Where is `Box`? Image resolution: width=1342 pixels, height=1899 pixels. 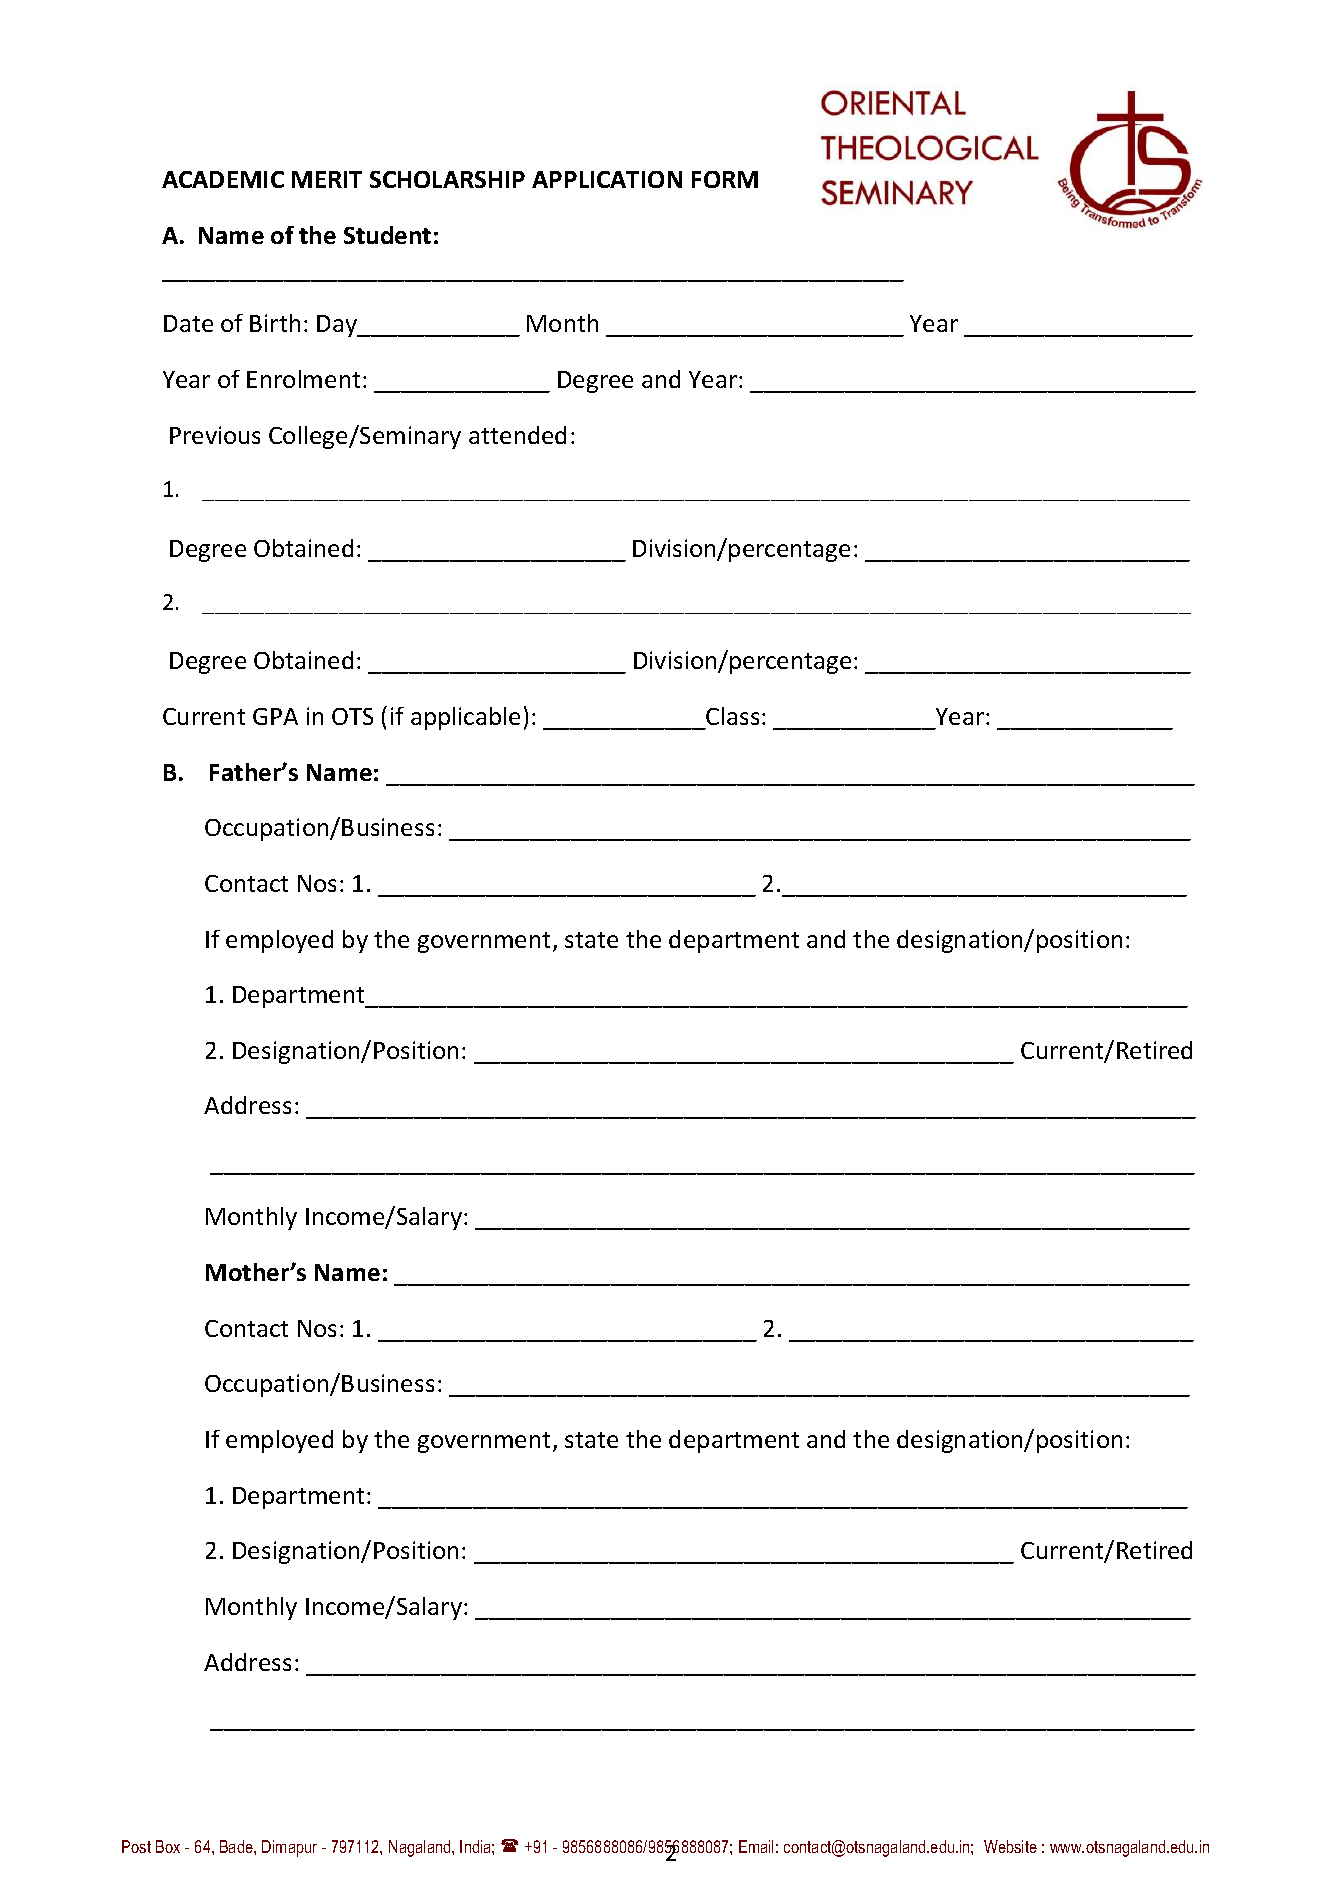 Box is located at coordinates (168, 1846).
